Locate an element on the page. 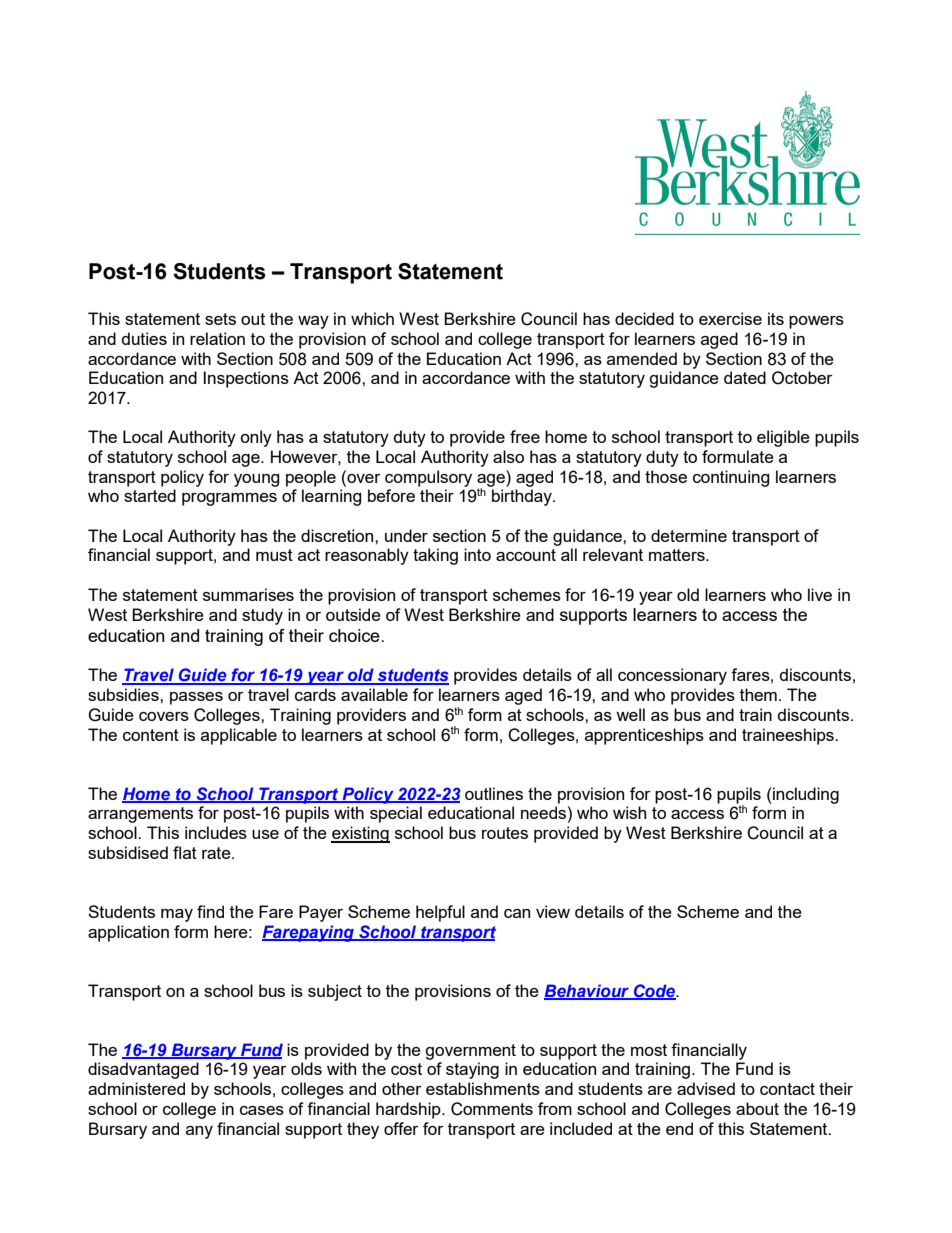  exercise is located at coordinates (730, 318).
